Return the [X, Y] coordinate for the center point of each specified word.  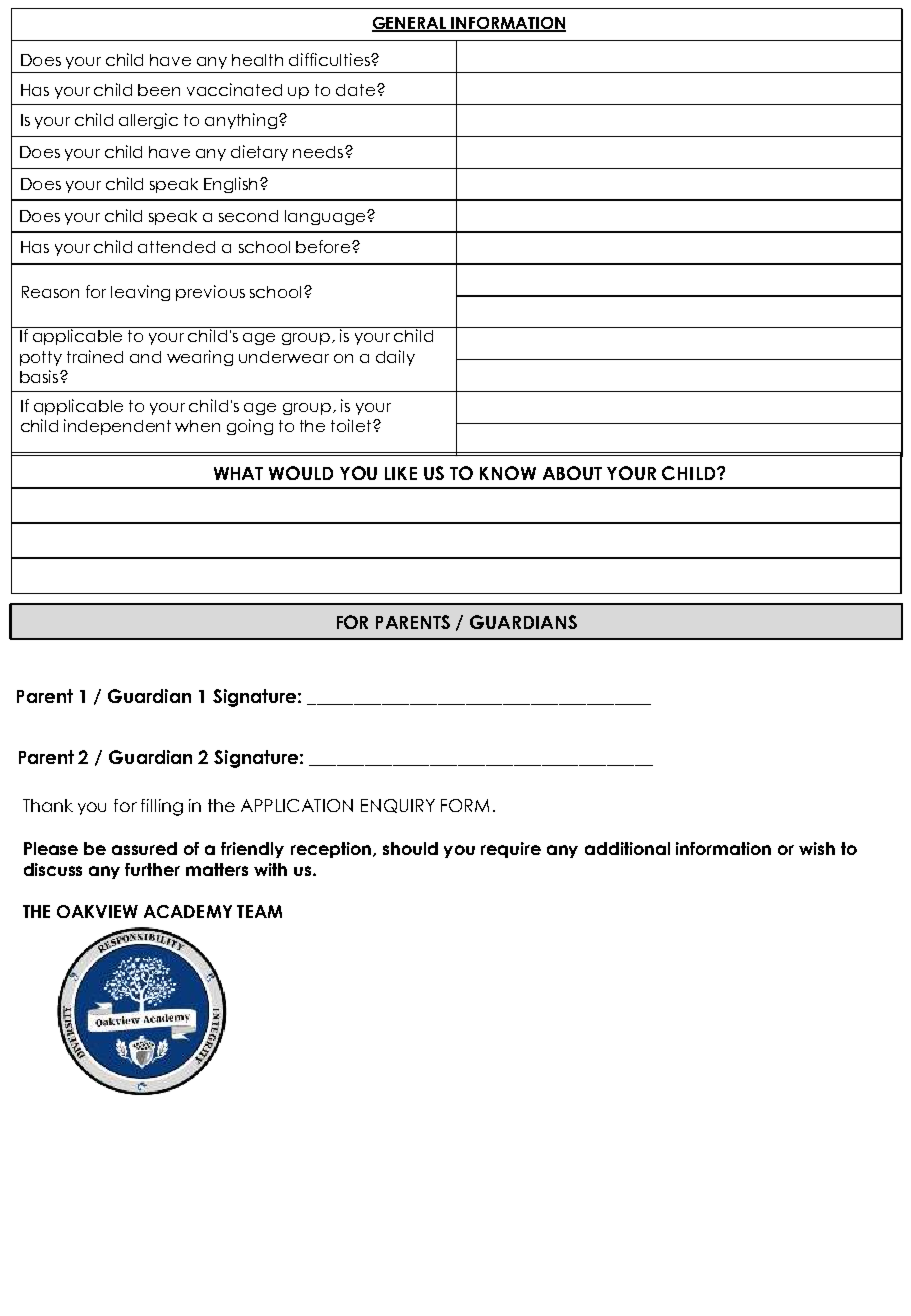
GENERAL [410, 24]
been [159, 90]
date [355, 90]
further [152, 869]
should [410, 848]
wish [817, 848]
